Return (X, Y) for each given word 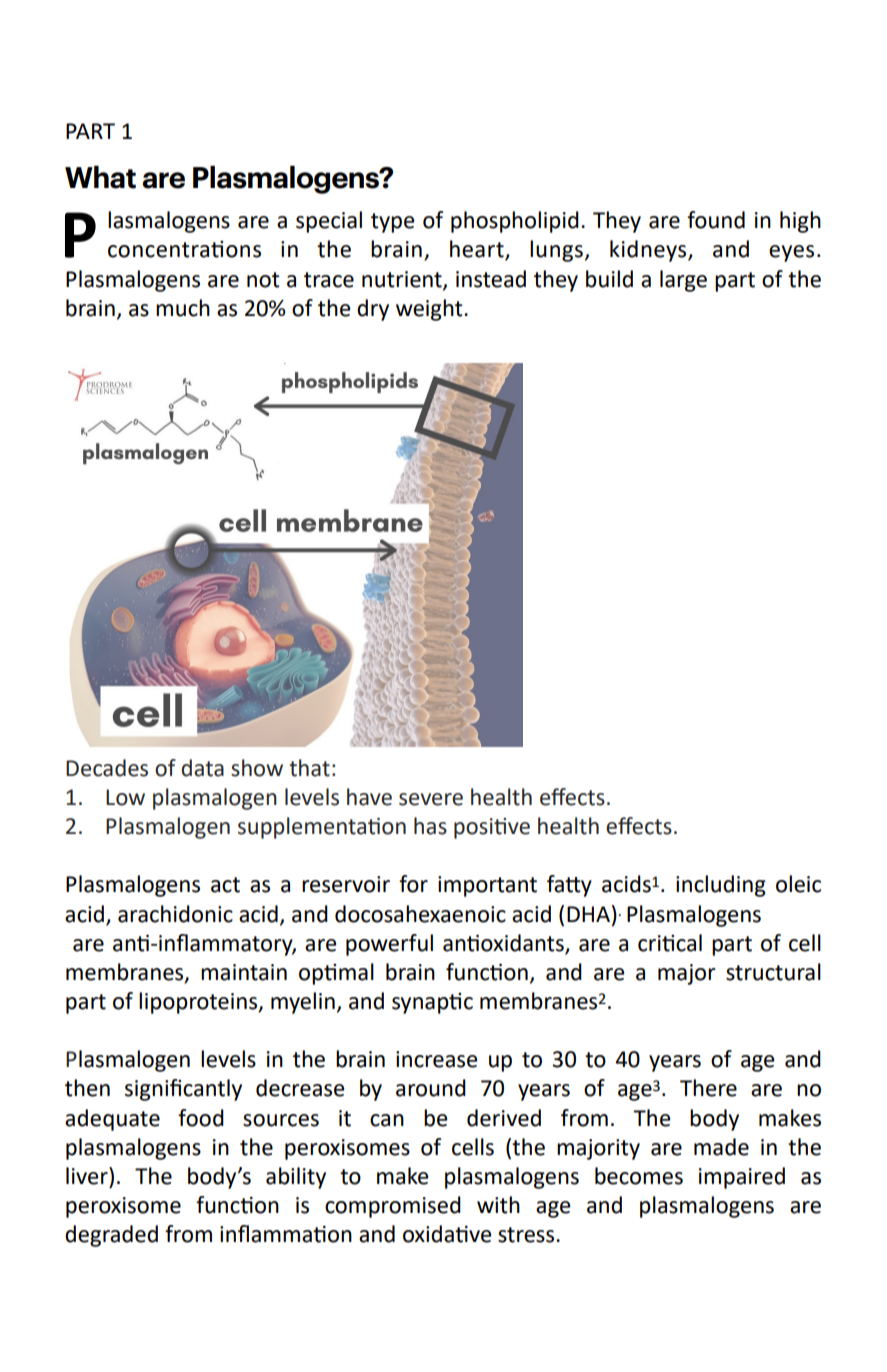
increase (436, 1059)
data (202, 768)
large (683, 281)
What (100, 177)
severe (431, 799)
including (721, 886)
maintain (244, 972)
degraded (111, 1236)
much (183, 308)
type (392, 223)
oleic (798, 884)
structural (773, 972)
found (716, 220)
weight (430, 310)
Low (125, 797)
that (309, 768)
